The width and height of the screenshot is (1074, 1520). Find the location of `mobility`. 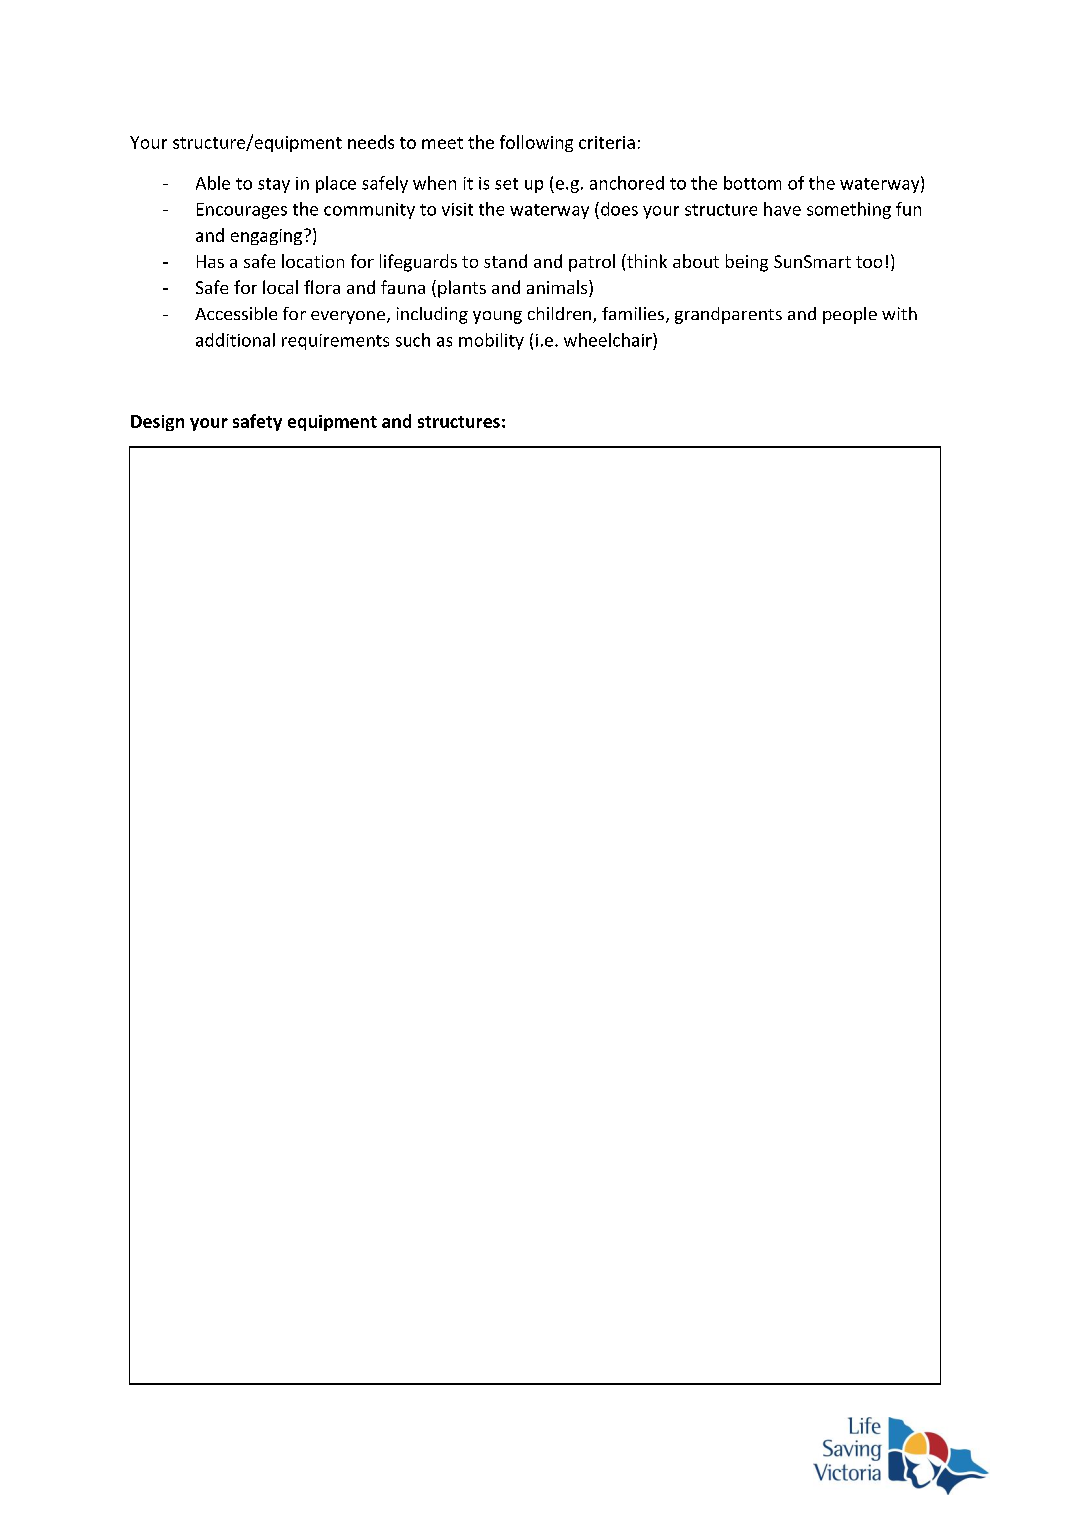

mobility is located at coordinates (491, 341).
